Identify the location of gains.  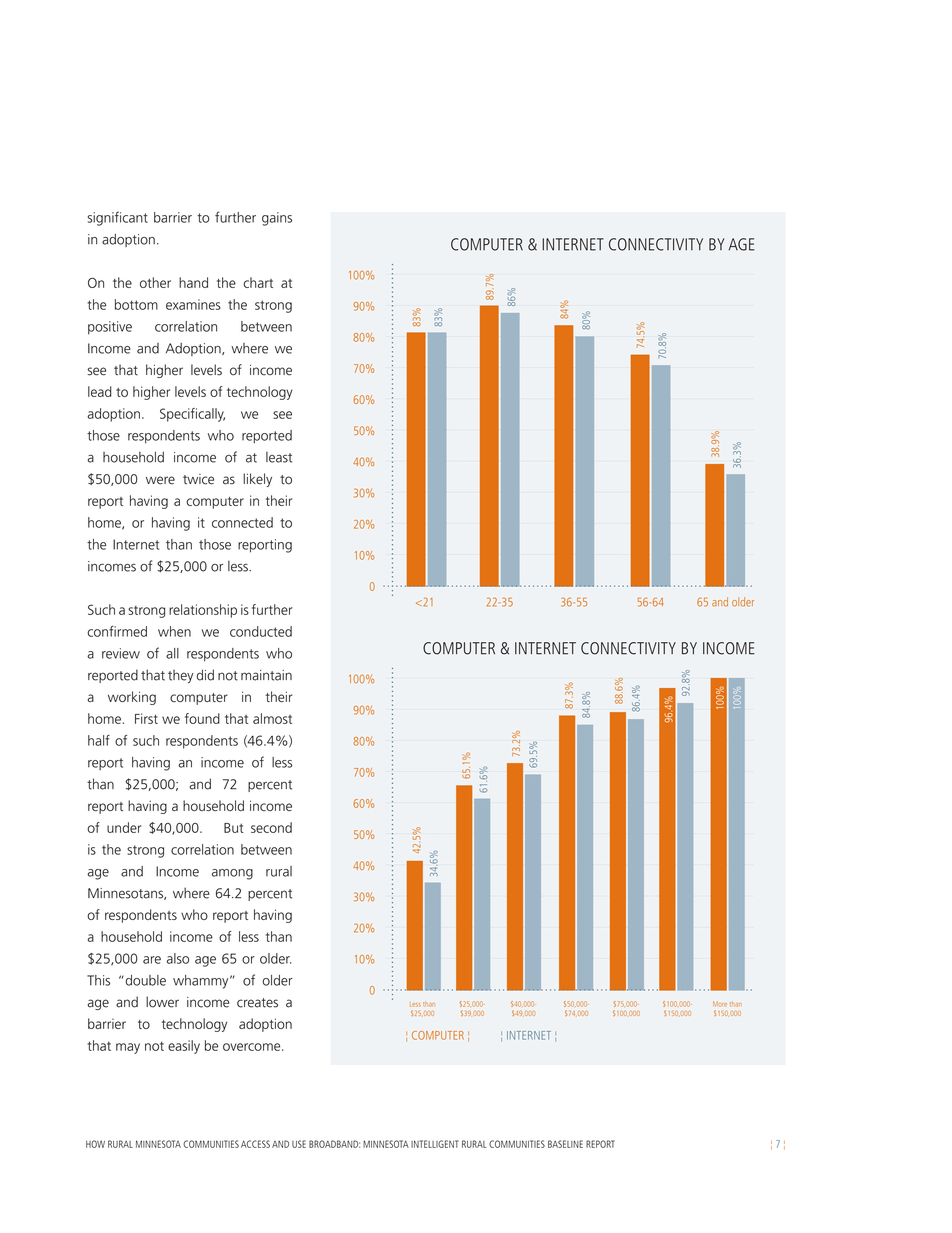
(277, 219).
